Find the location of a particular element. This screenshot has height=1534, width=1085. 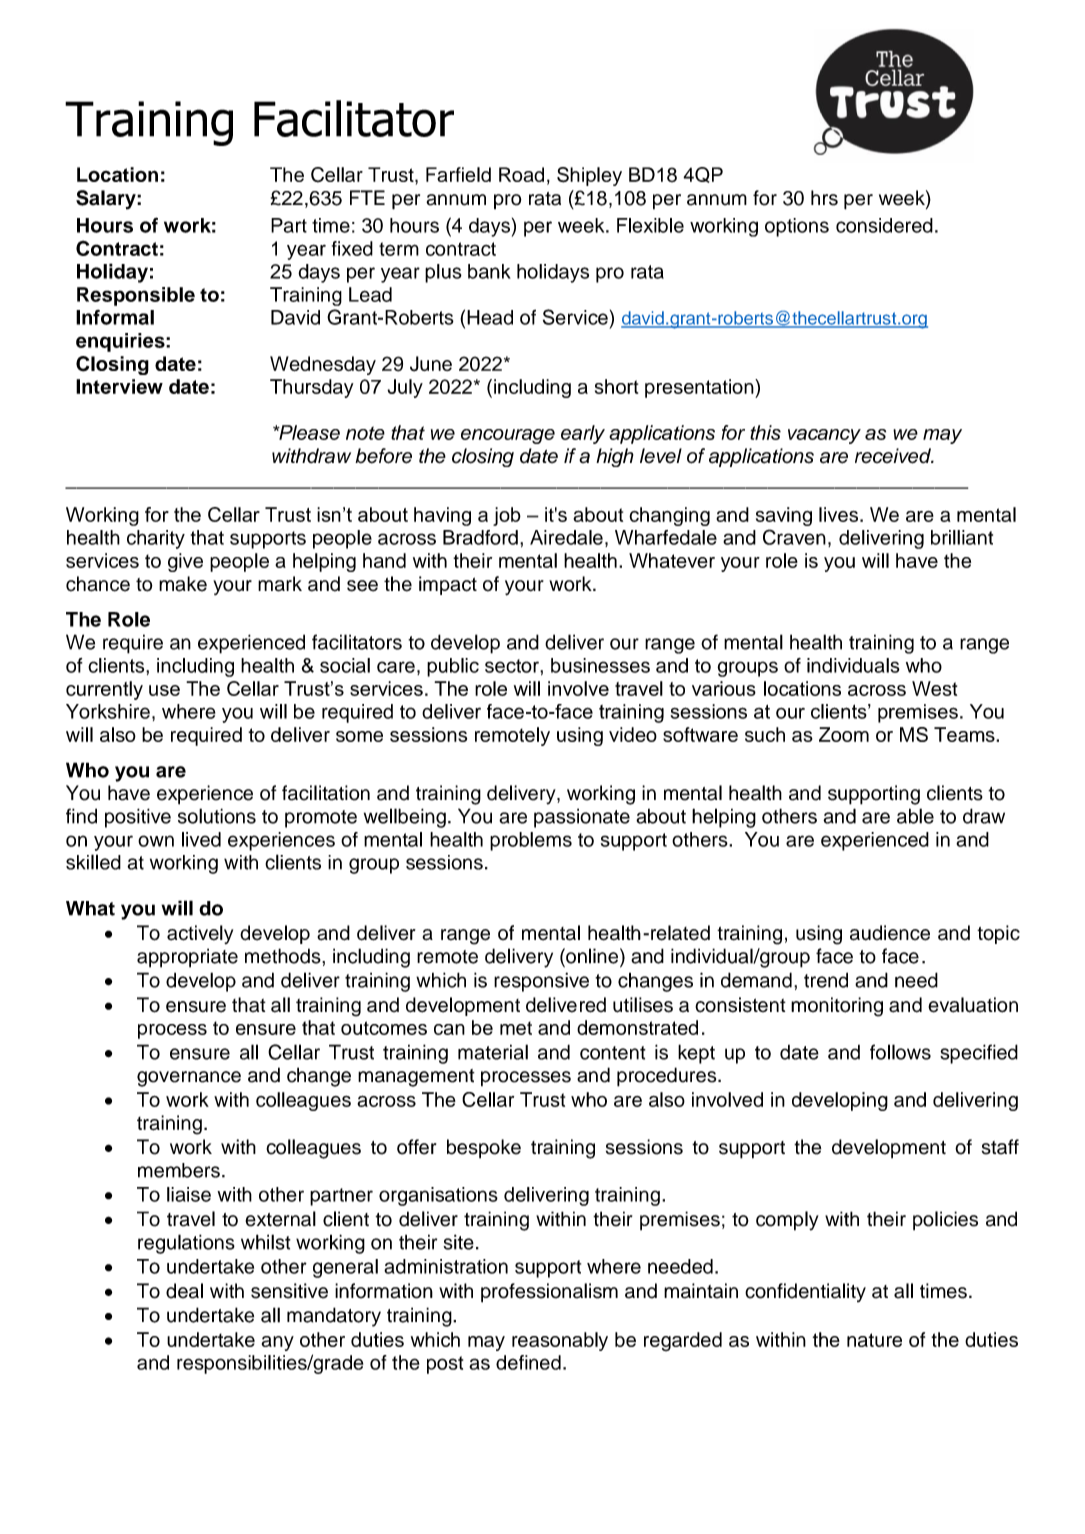

make is located at coordinates (183, 584).
